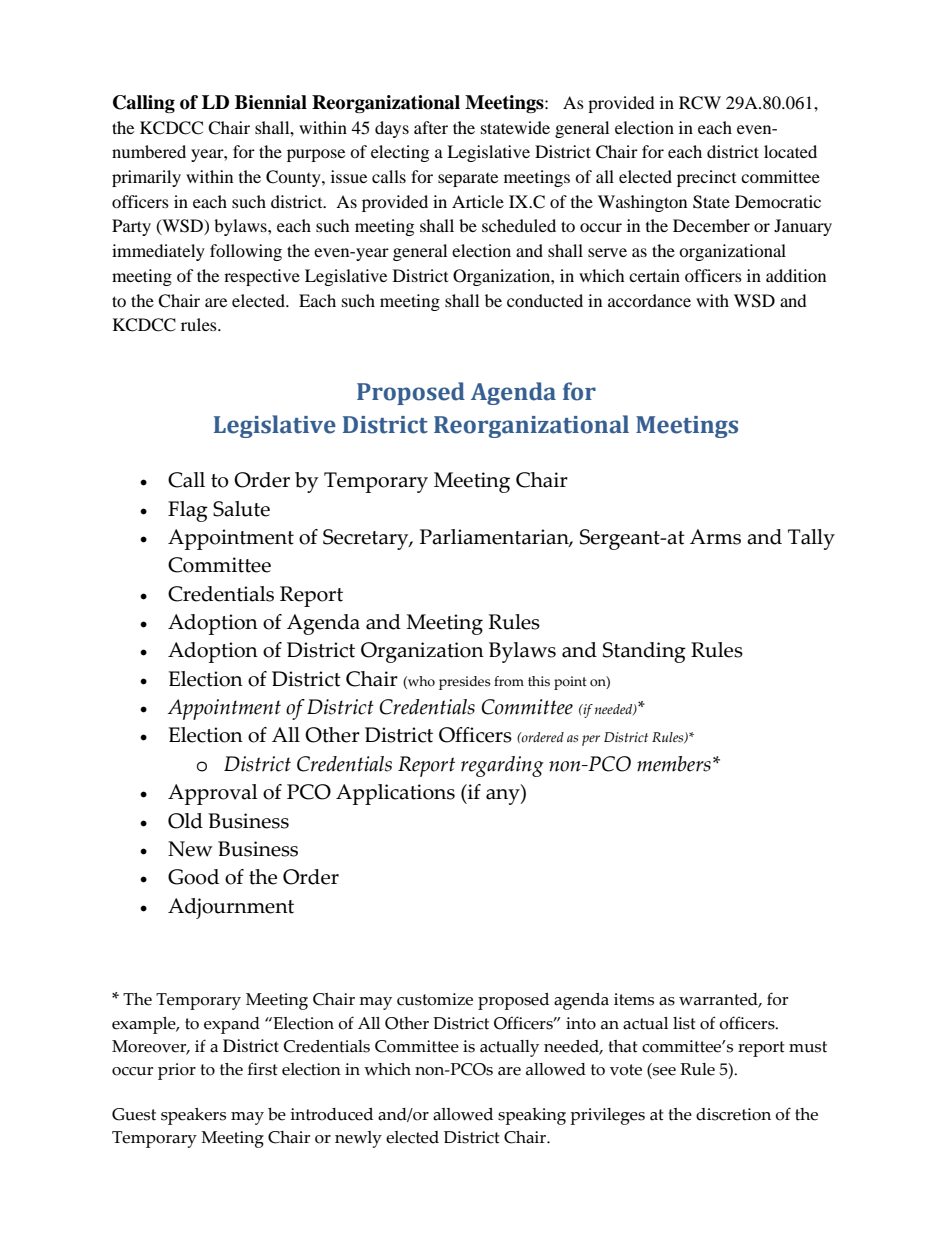 The width and height of the image is (952, 1233). I want to click on discretion, so click(733, 1114).
